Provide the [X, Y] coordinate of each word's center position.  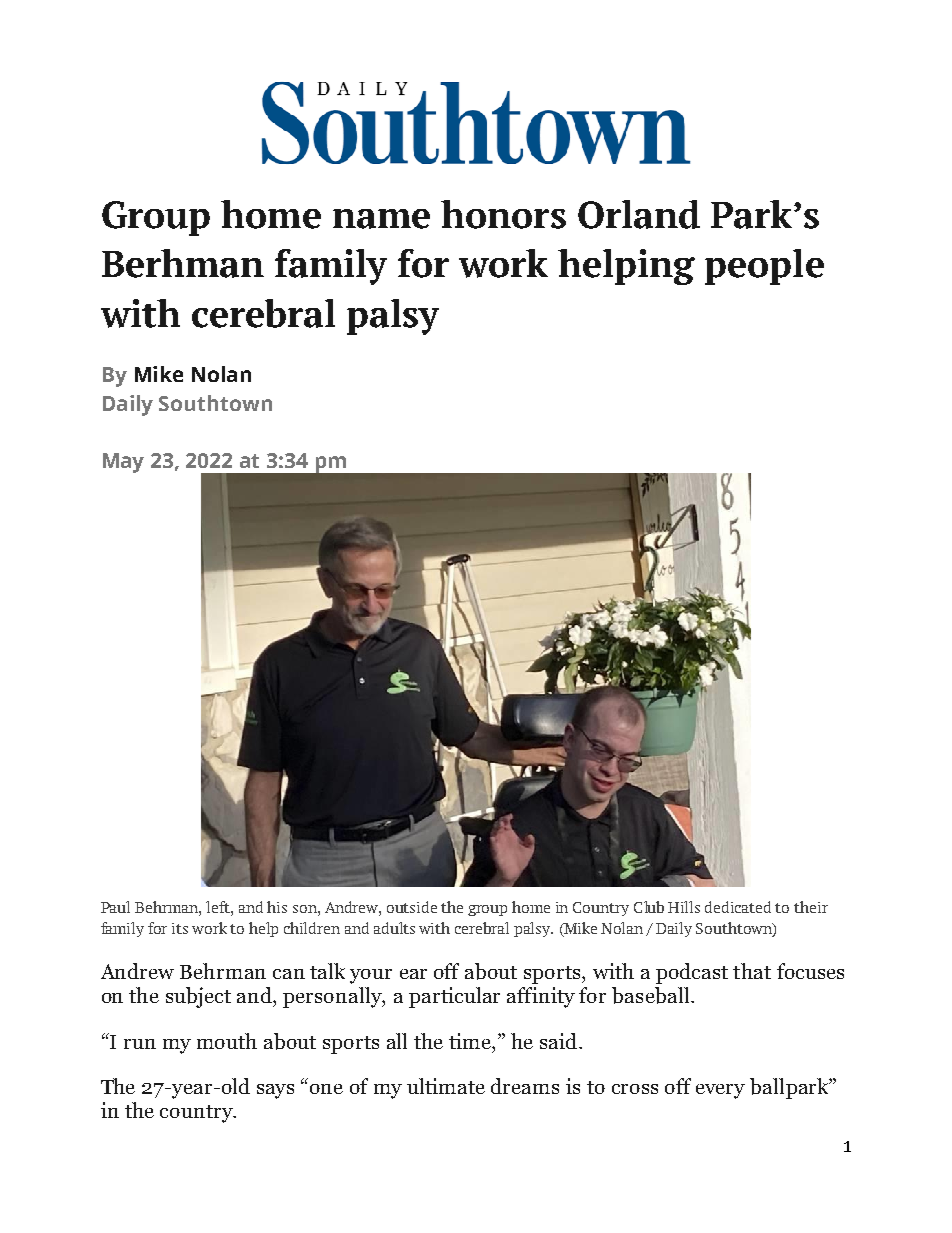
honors [503, 214]
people [764, 267]
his [277, 907]
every [720, 1091]
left [219, 907]
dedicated [738, 907]
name [381, 219]
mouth [227, 1041]
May [123, 463]
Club [649, 907]
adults [394, 928]
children [312, 928]
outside [412, 907]
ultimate [446, 1086]
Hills [684, 907]
